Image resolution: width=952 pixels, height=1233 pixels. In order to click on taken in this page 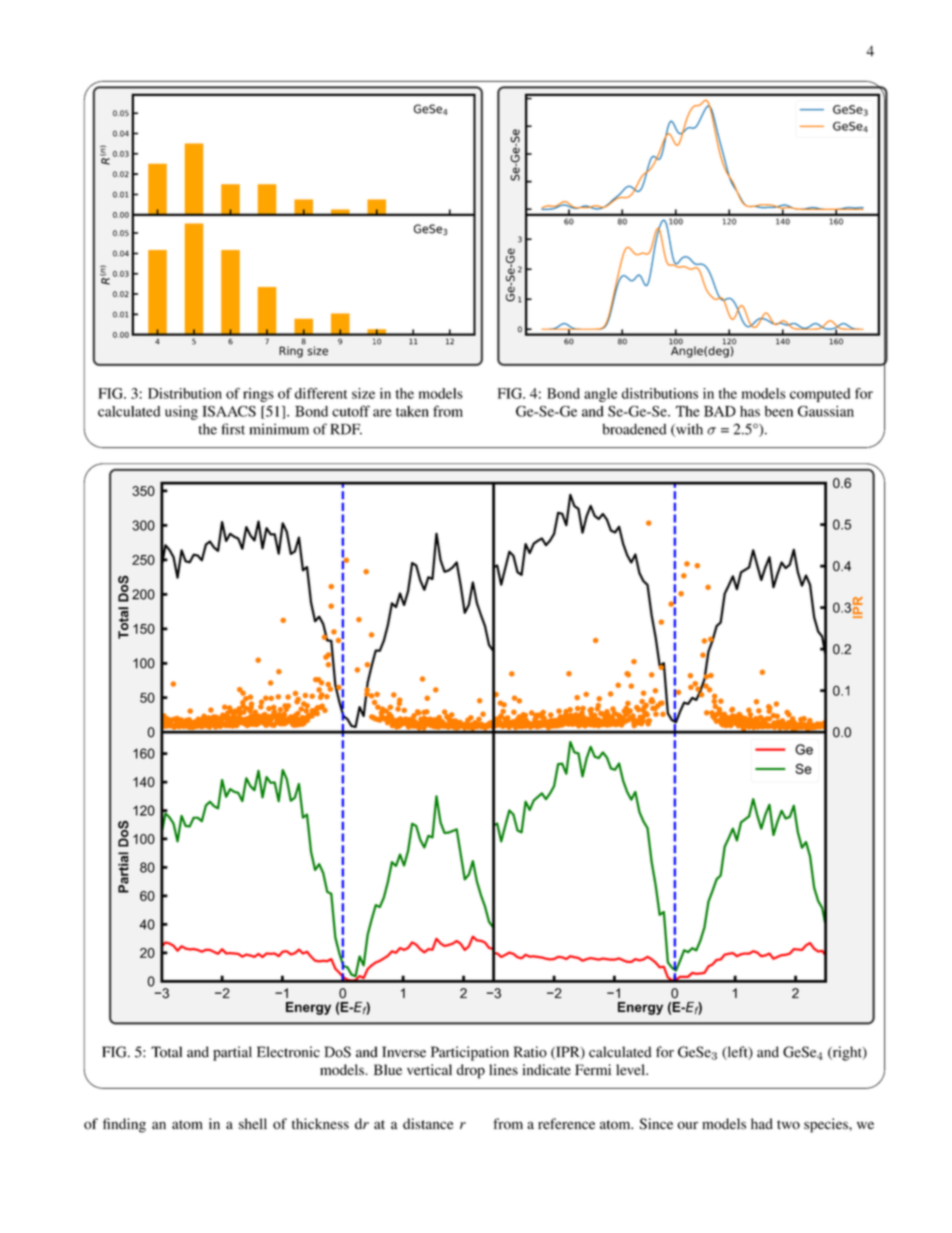, I will do `click(412, 411)`.
